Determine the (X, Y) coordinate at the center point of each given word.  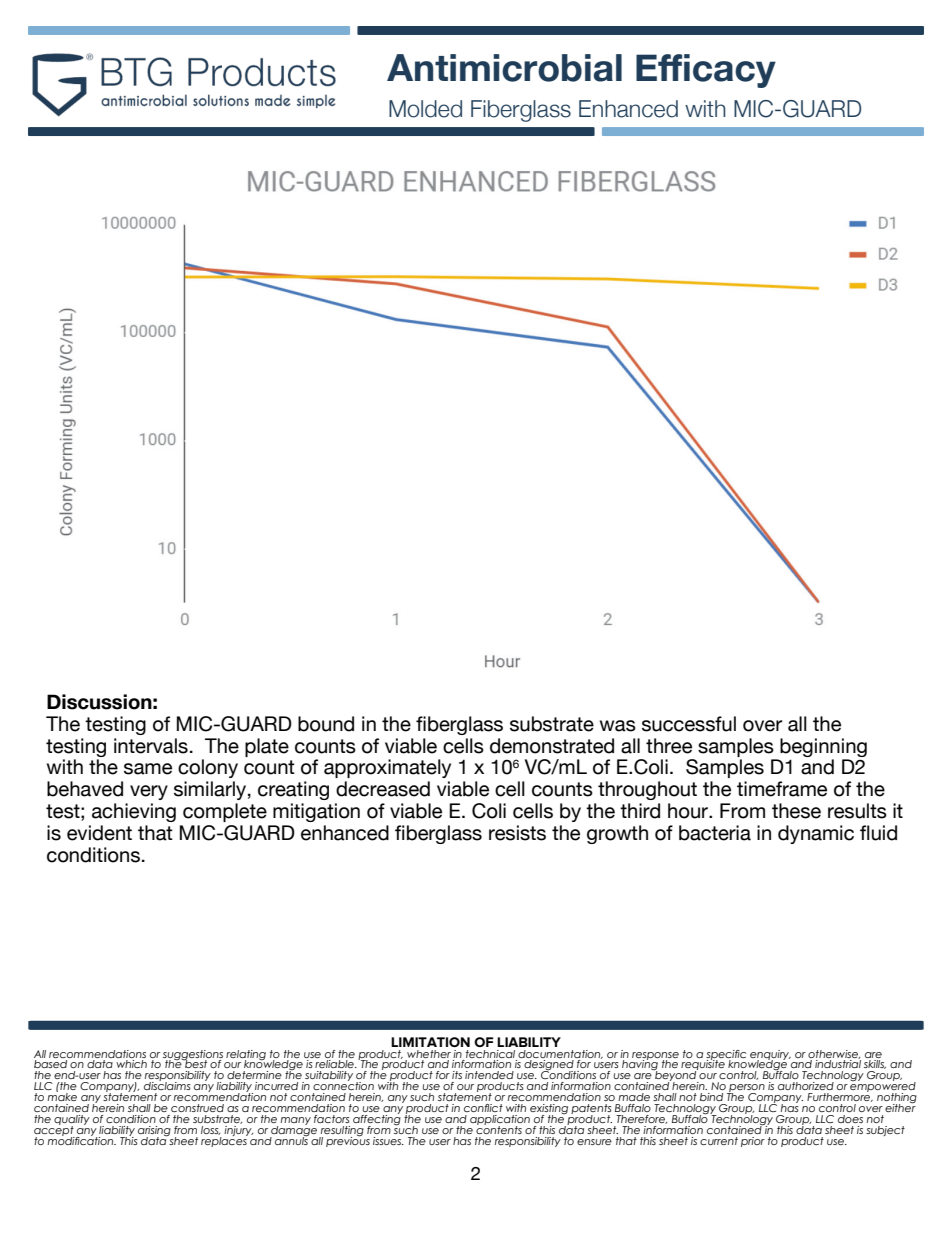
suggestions (193, 1056)
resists (517, 833)
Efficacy (706, 71)
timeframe (782, 789)
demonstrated (552, 746)
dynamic (816, 834)
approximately (387, 768)
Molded (425, 109)
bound (326, 724)
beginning (823, 747)
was (618, 726)
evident (99, 833)
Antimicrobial (504, 68)
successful (689, 724)
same (148, 769)
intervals (151, 746)
